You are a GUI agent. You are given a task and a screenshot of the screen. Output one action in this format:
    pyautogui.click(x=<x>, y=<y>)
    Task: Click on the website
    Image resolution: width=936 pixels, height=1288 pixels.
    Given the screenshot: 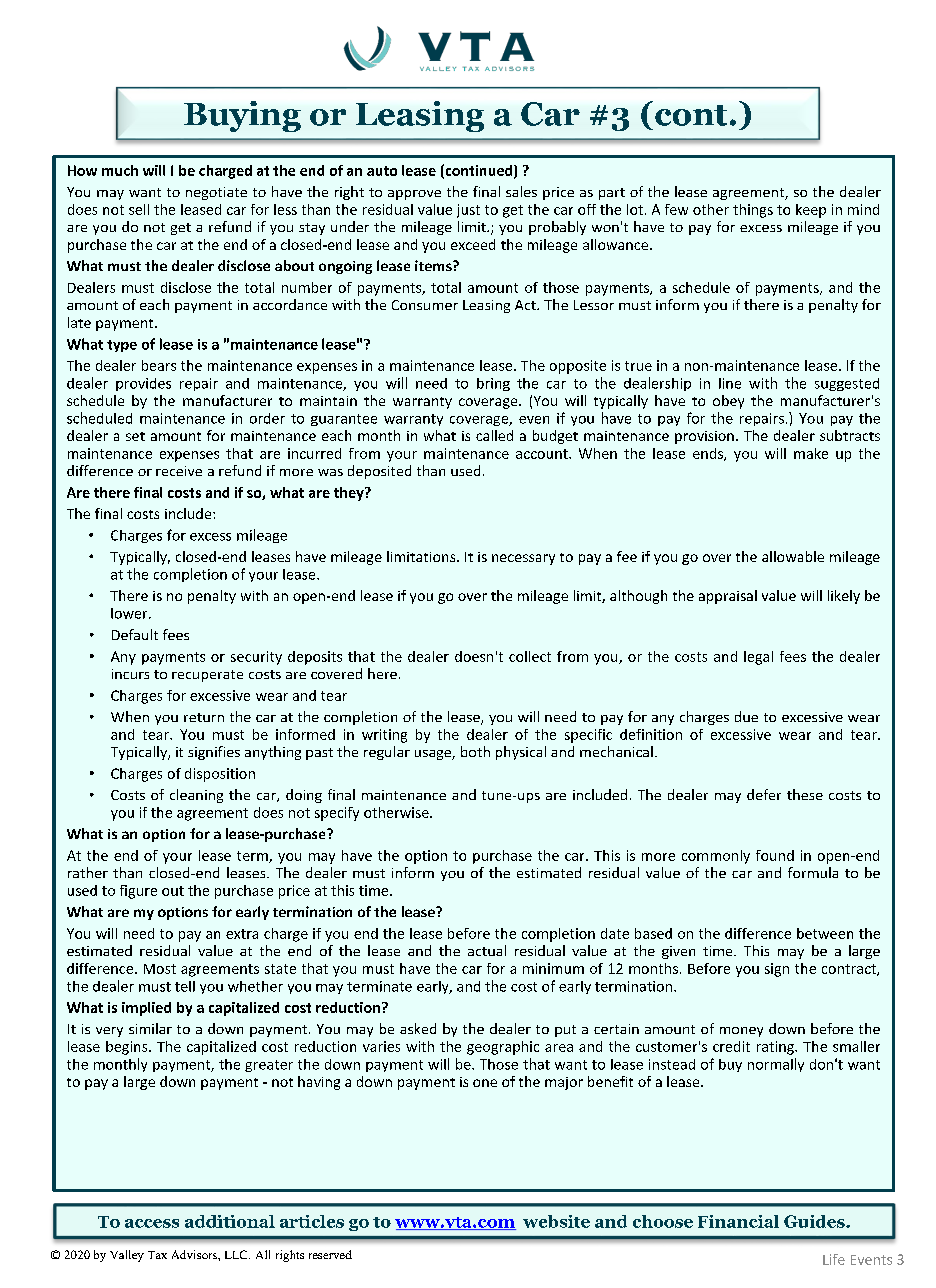 What is the action you would take?
    pyautogui.click(x=556, y=1221)
